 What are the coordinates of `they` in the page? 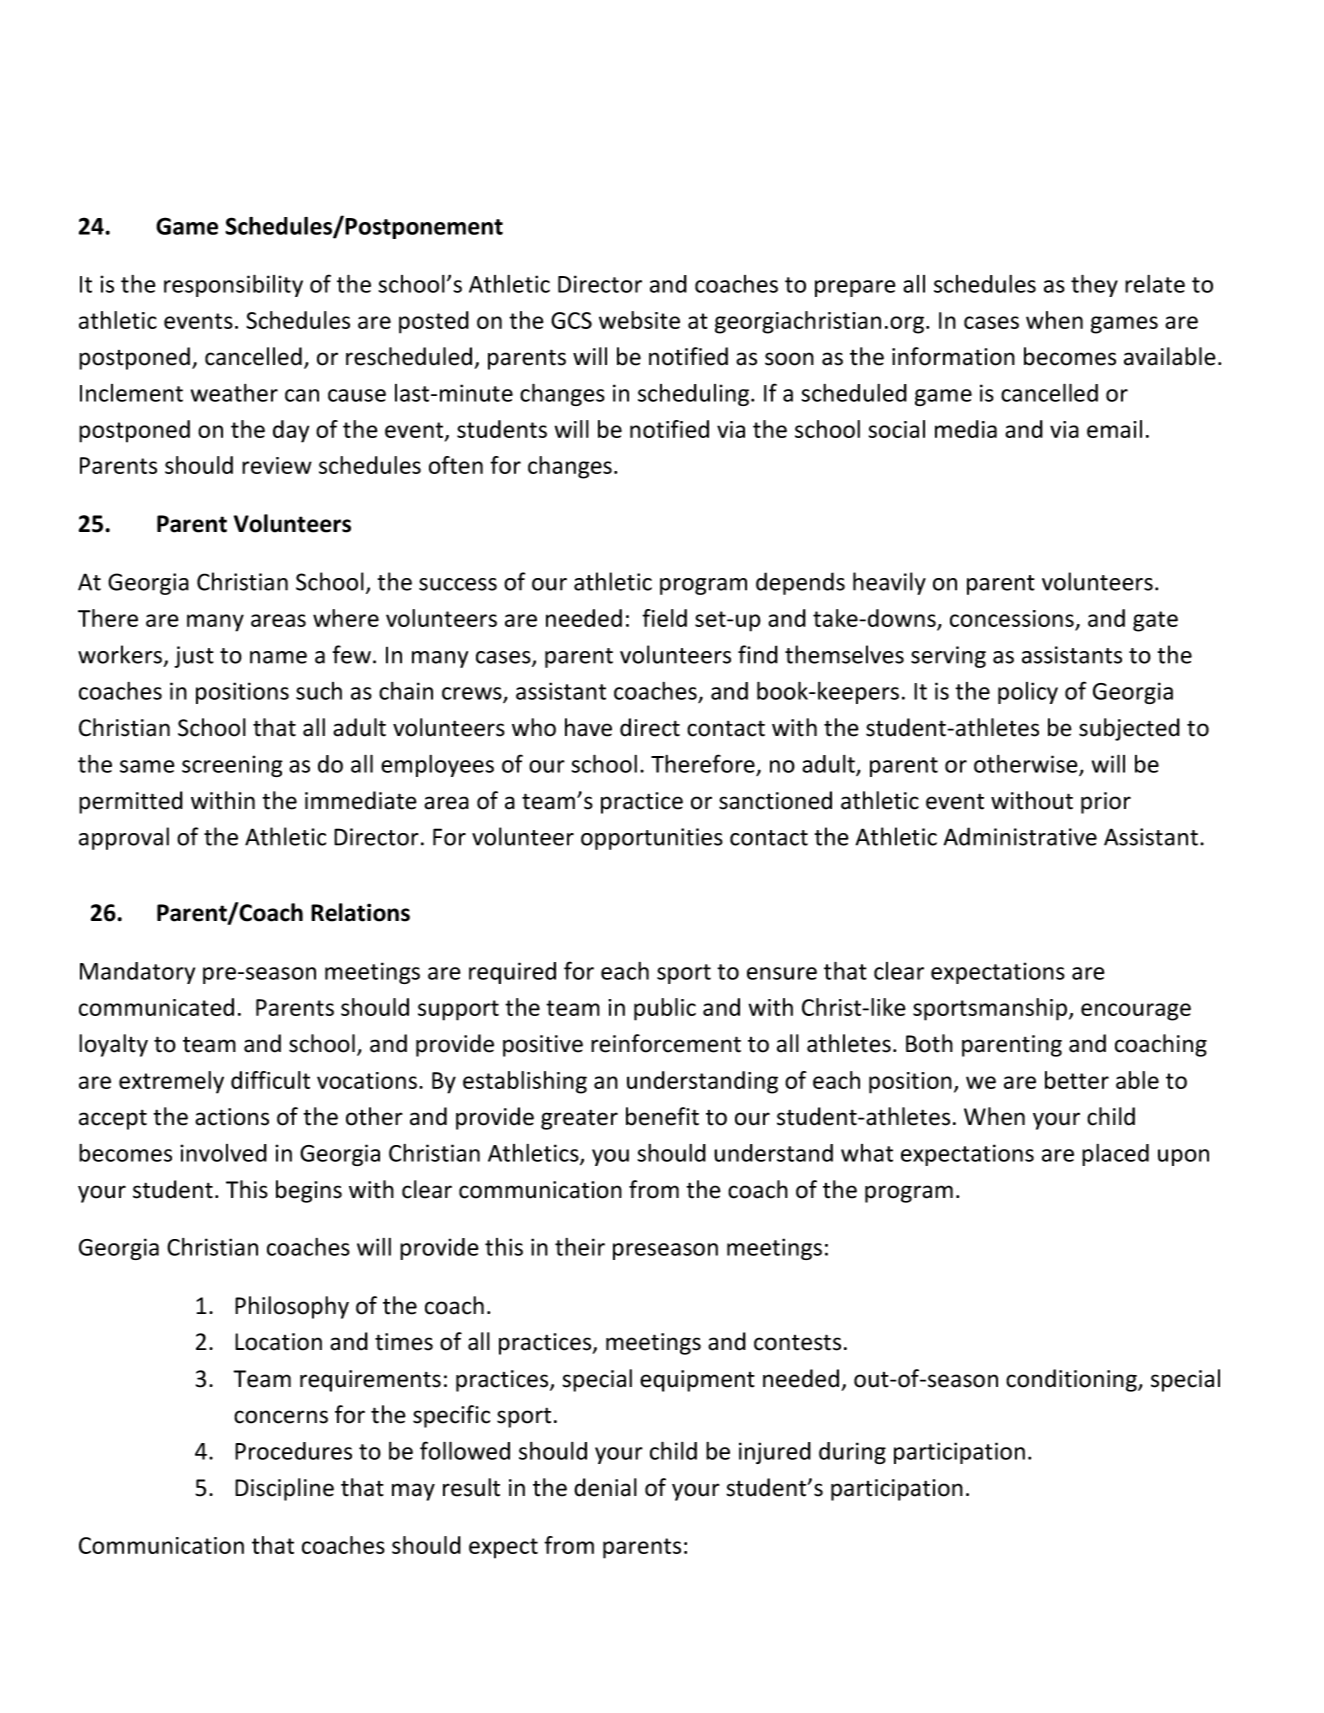 It's located at (1094, 285).
